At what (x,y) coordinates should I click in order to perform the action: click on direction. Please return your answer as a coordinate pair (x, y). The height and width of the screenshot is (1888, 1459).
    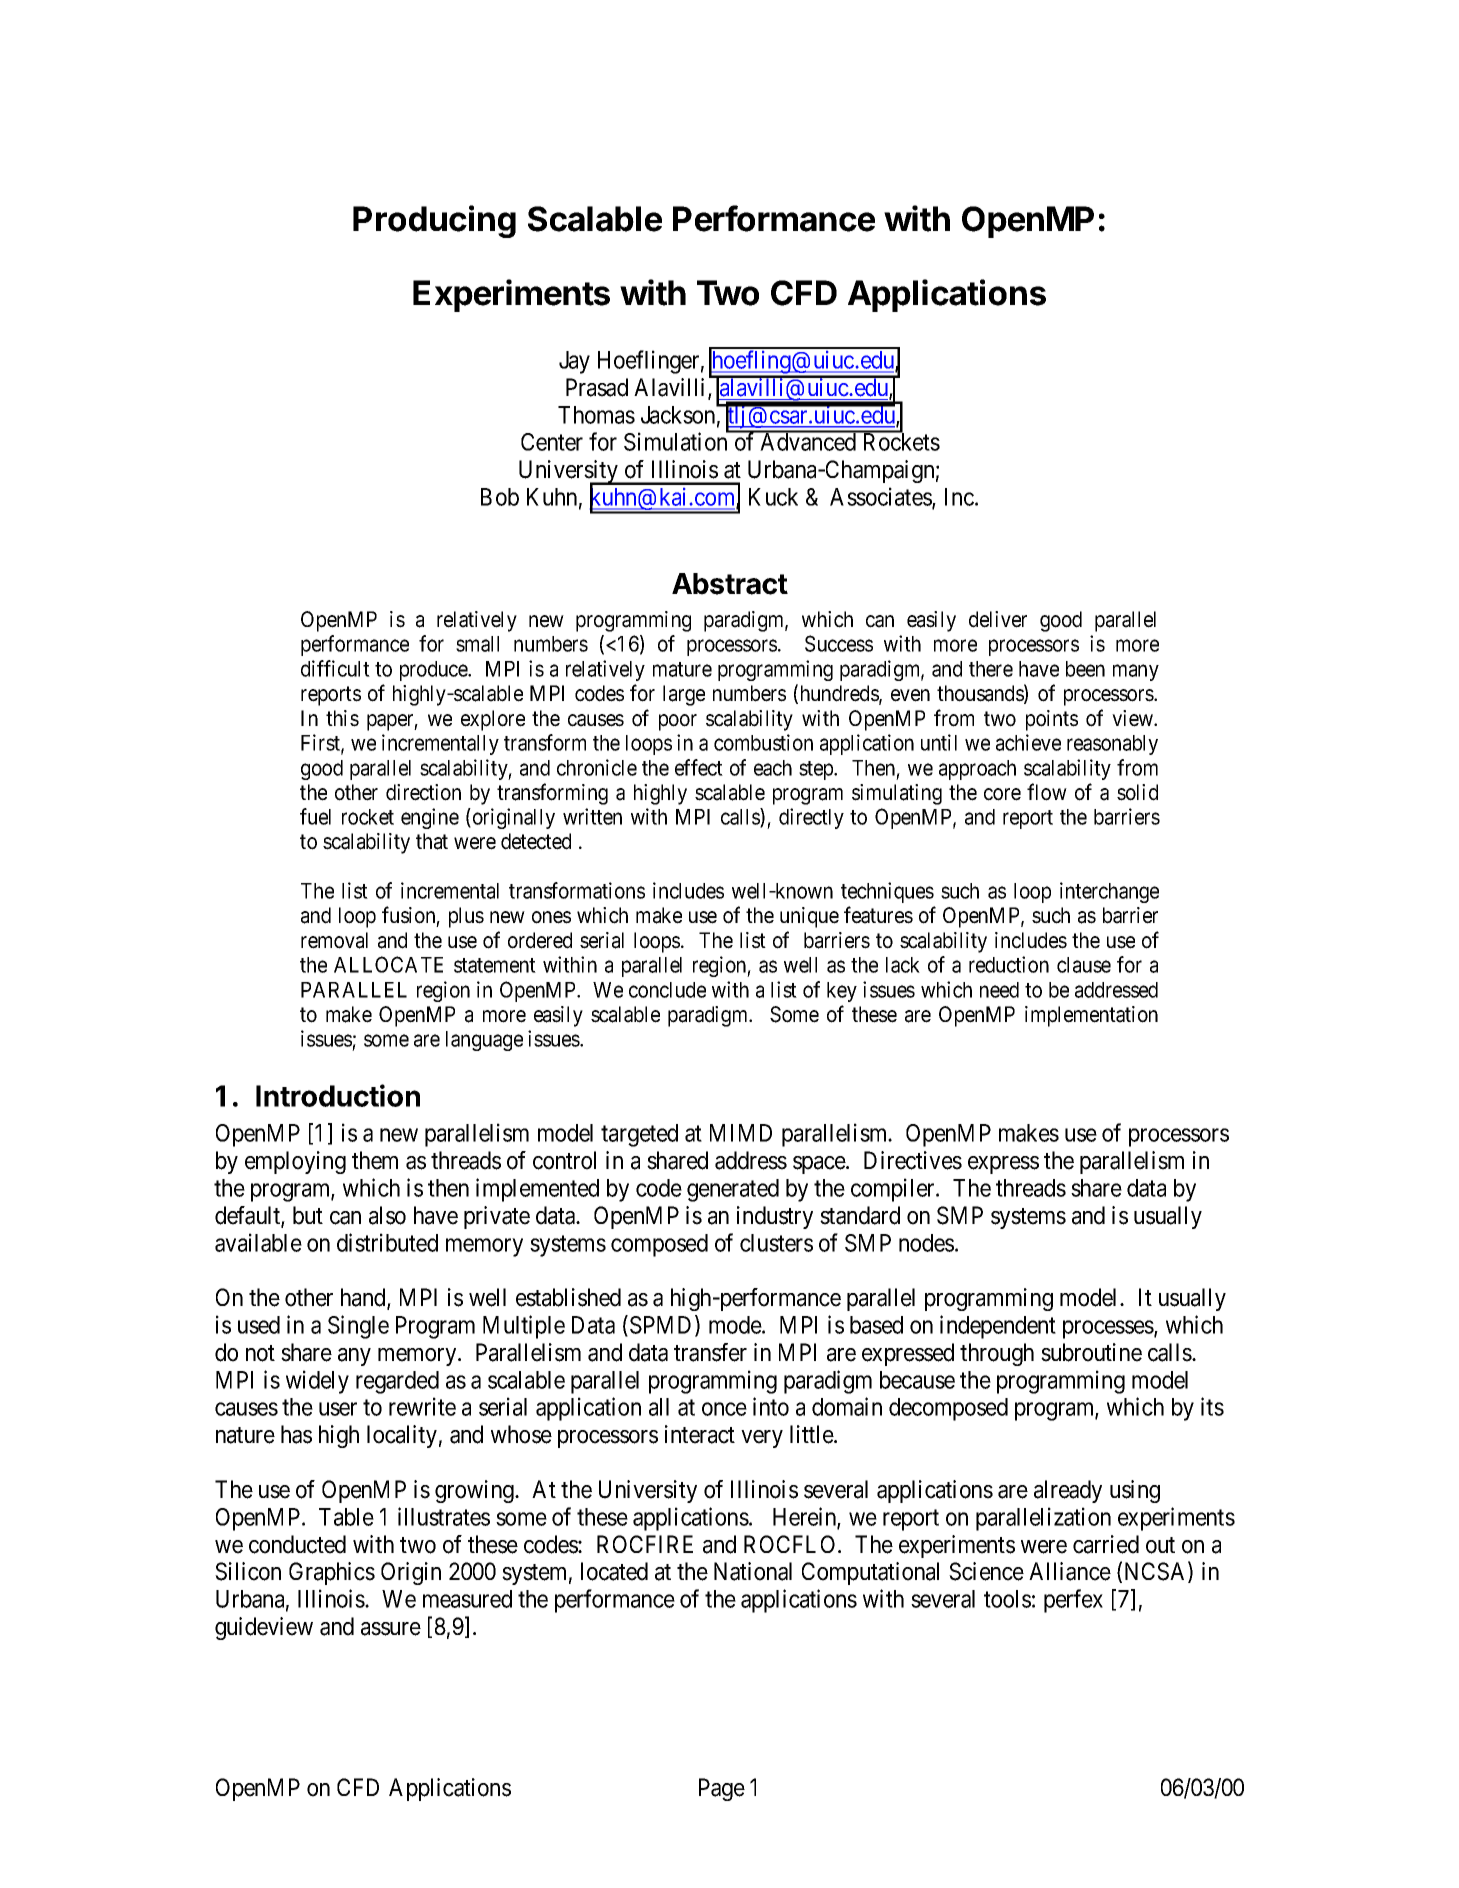
    Looking at the image, I should click on (423, 792).
